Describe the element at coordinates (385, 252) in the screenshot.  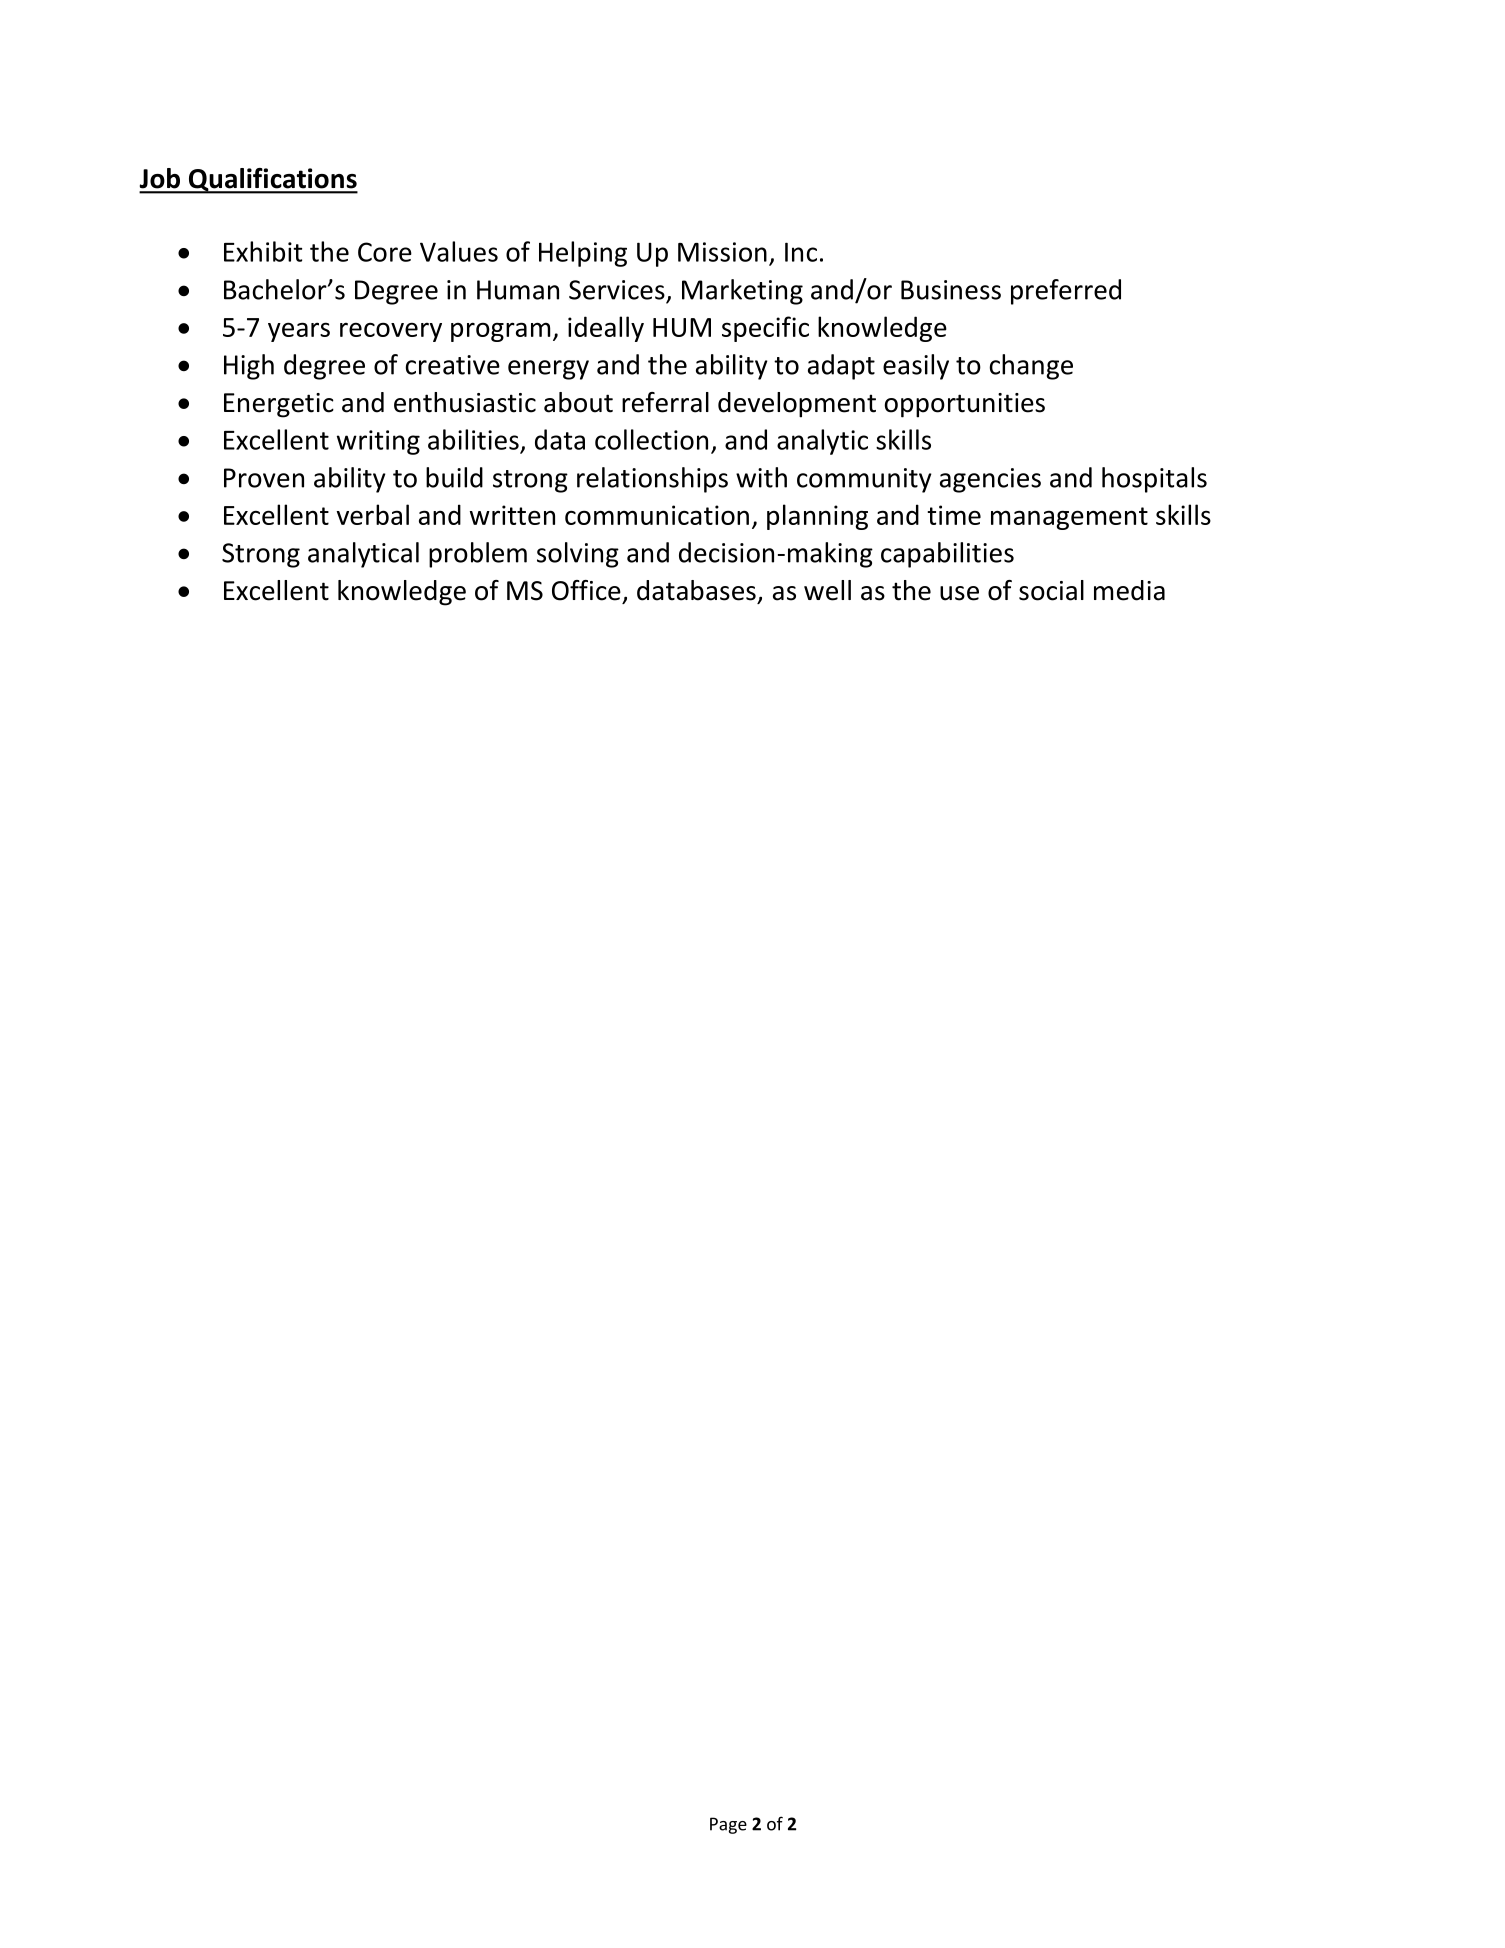
I see `Core` at that location.
